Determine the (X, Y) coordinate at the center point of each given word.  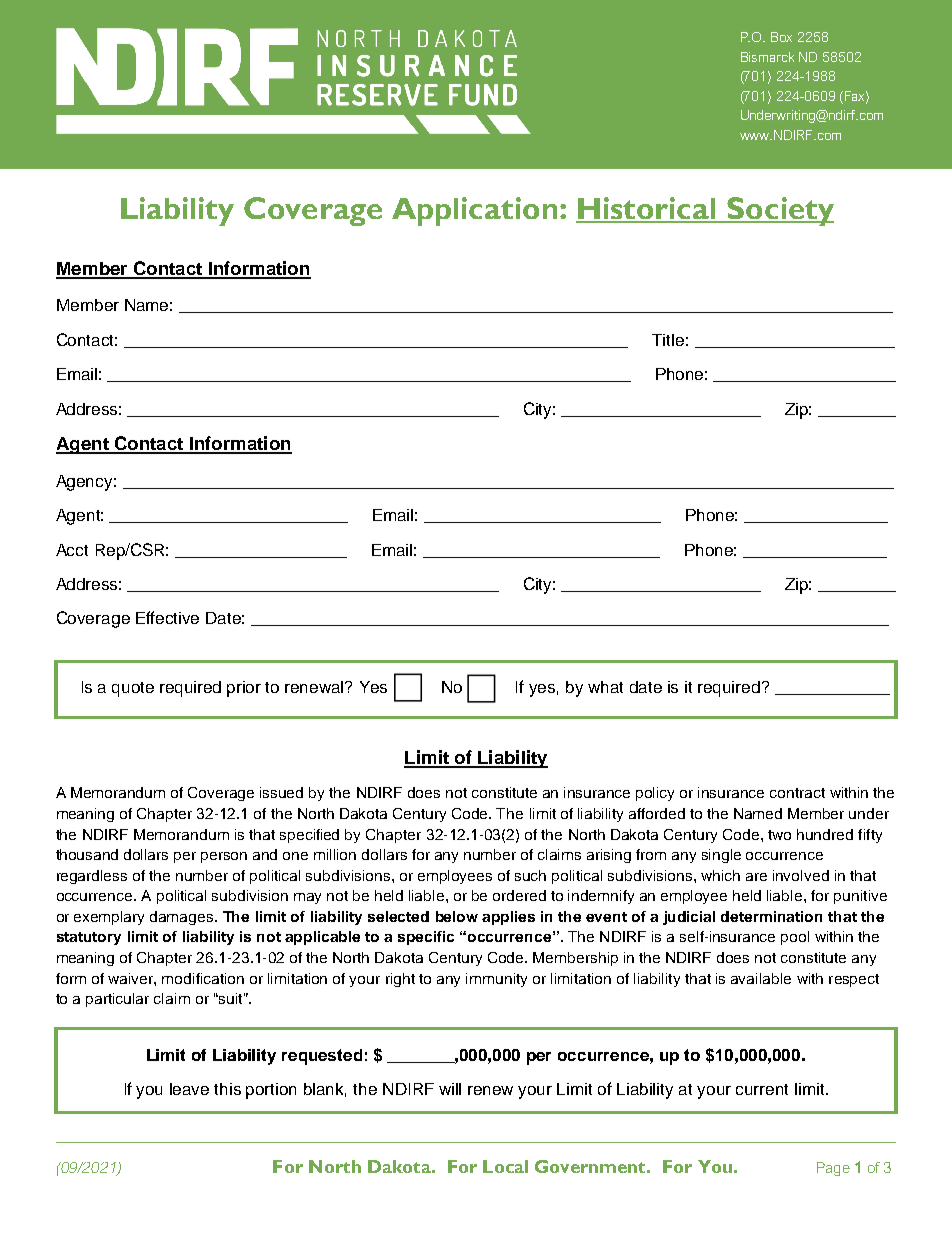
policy (655, 794)
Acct (72, 550)
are (756, 877)
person (224, 857)
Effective (167, 617)
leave (189, 1089)
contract (797, 793)
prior (244, 689)
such (530, 875)
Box (781, 37)
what (605, 687)
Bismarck (767, 57)
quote (133, 689)
